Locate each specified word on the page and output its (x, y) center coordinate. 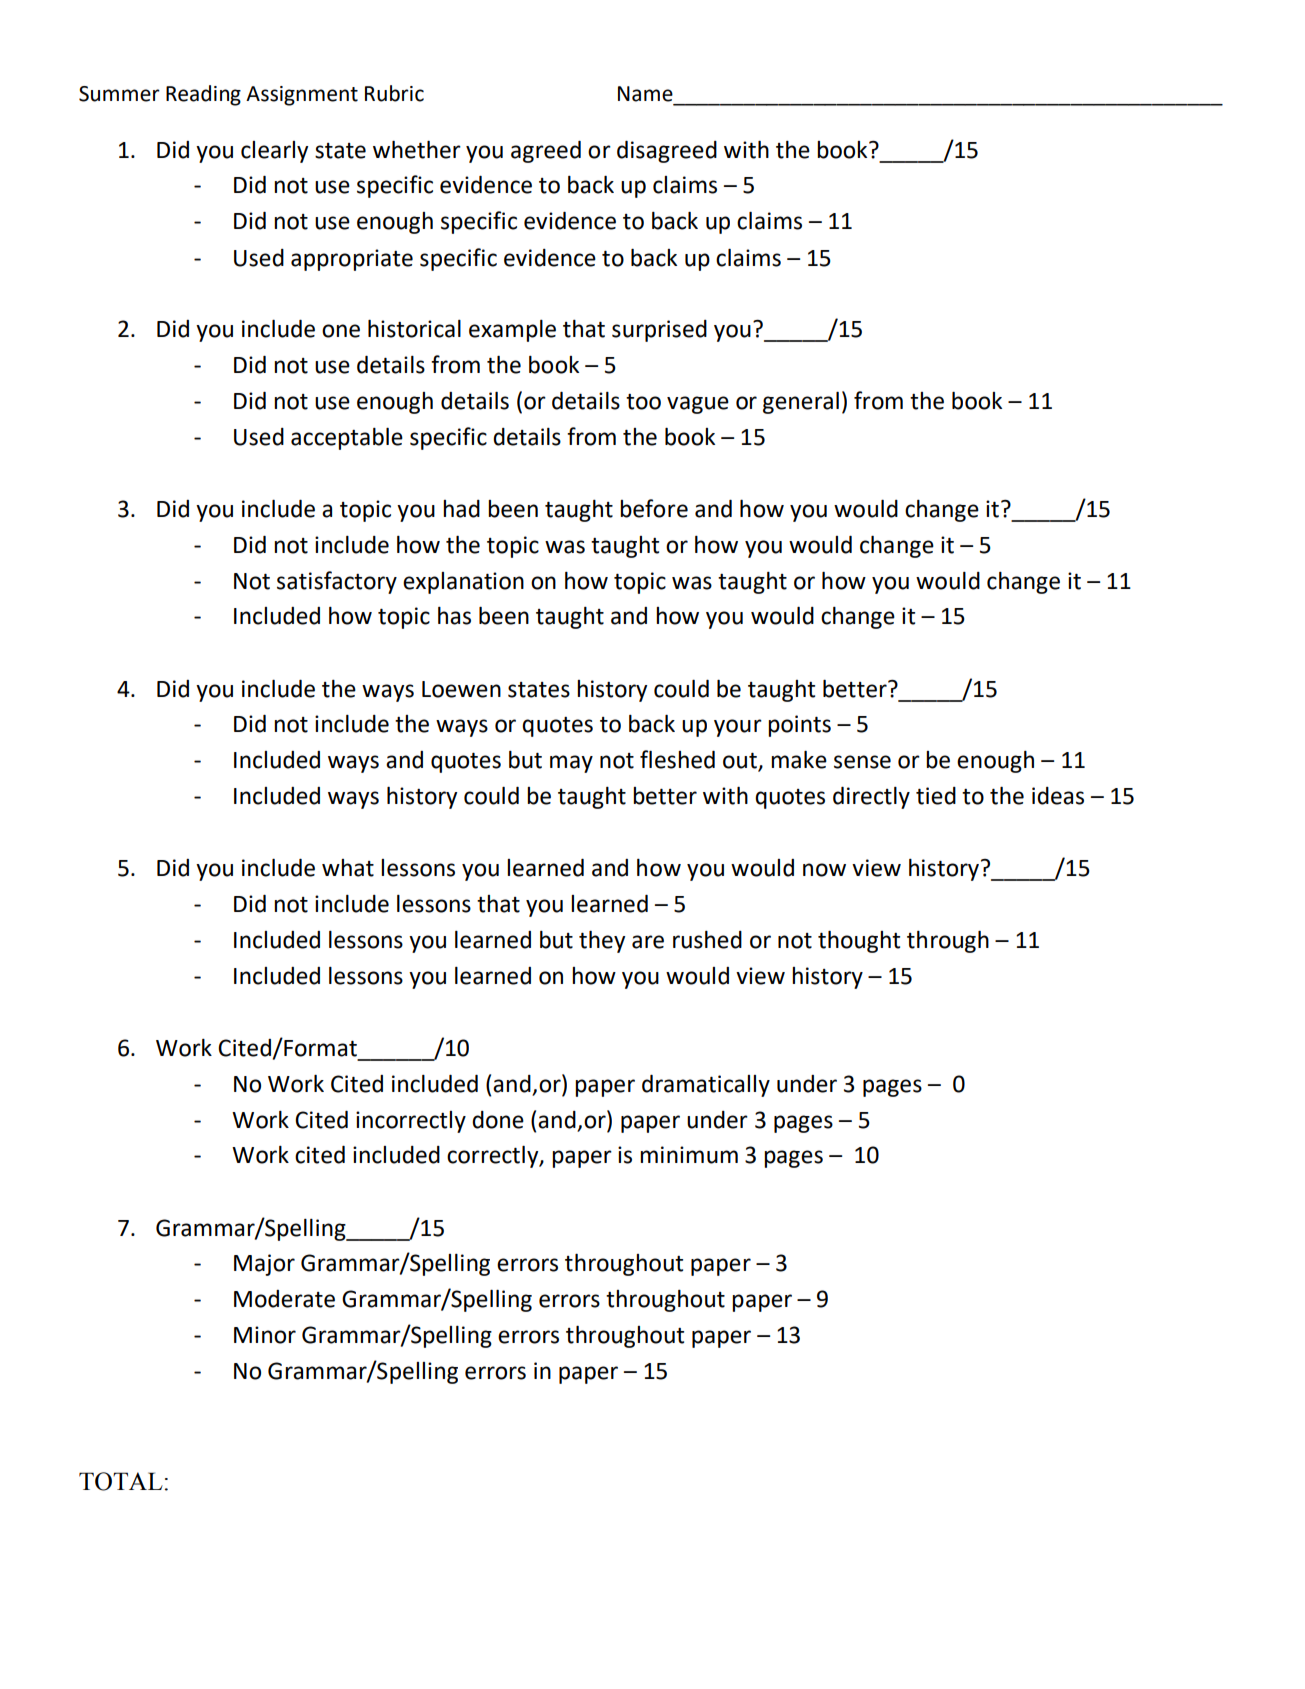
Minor (265, 1335)
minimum (689, 1155)
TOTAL (121, 1481)
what (348, 868)
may (571, 764)
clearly (274, 152)
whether (417, 149)
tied (936, 796)
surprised (659, 331)
